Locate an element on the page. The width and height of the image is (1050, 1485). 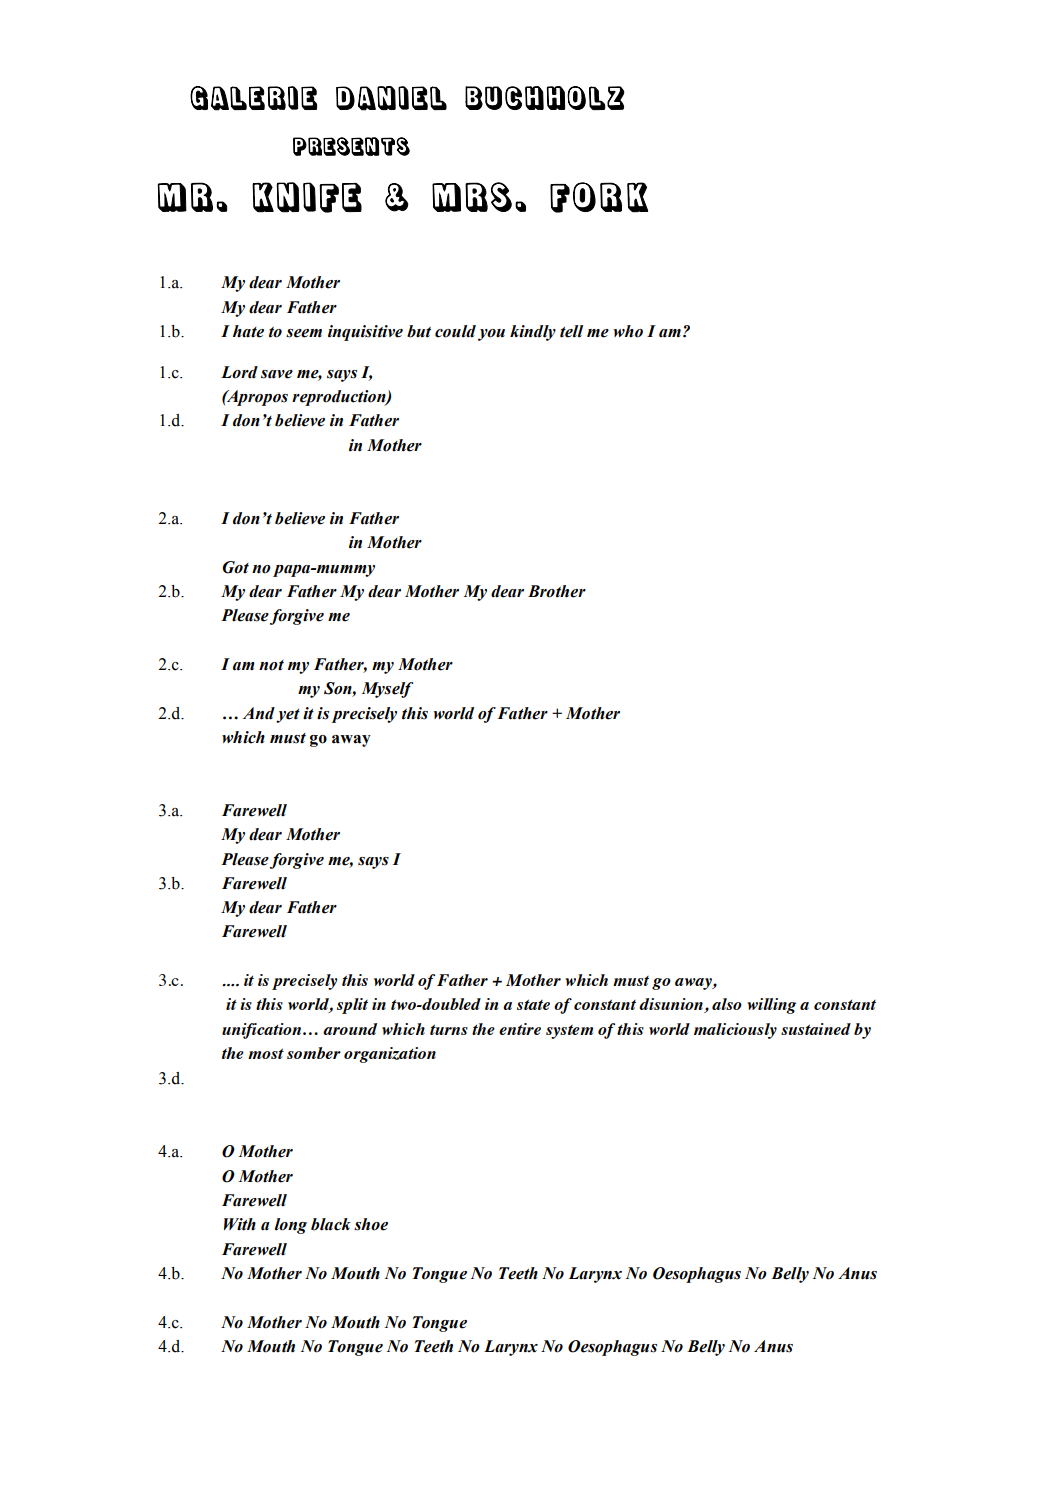
long is located at coordinates (291, 1226).
